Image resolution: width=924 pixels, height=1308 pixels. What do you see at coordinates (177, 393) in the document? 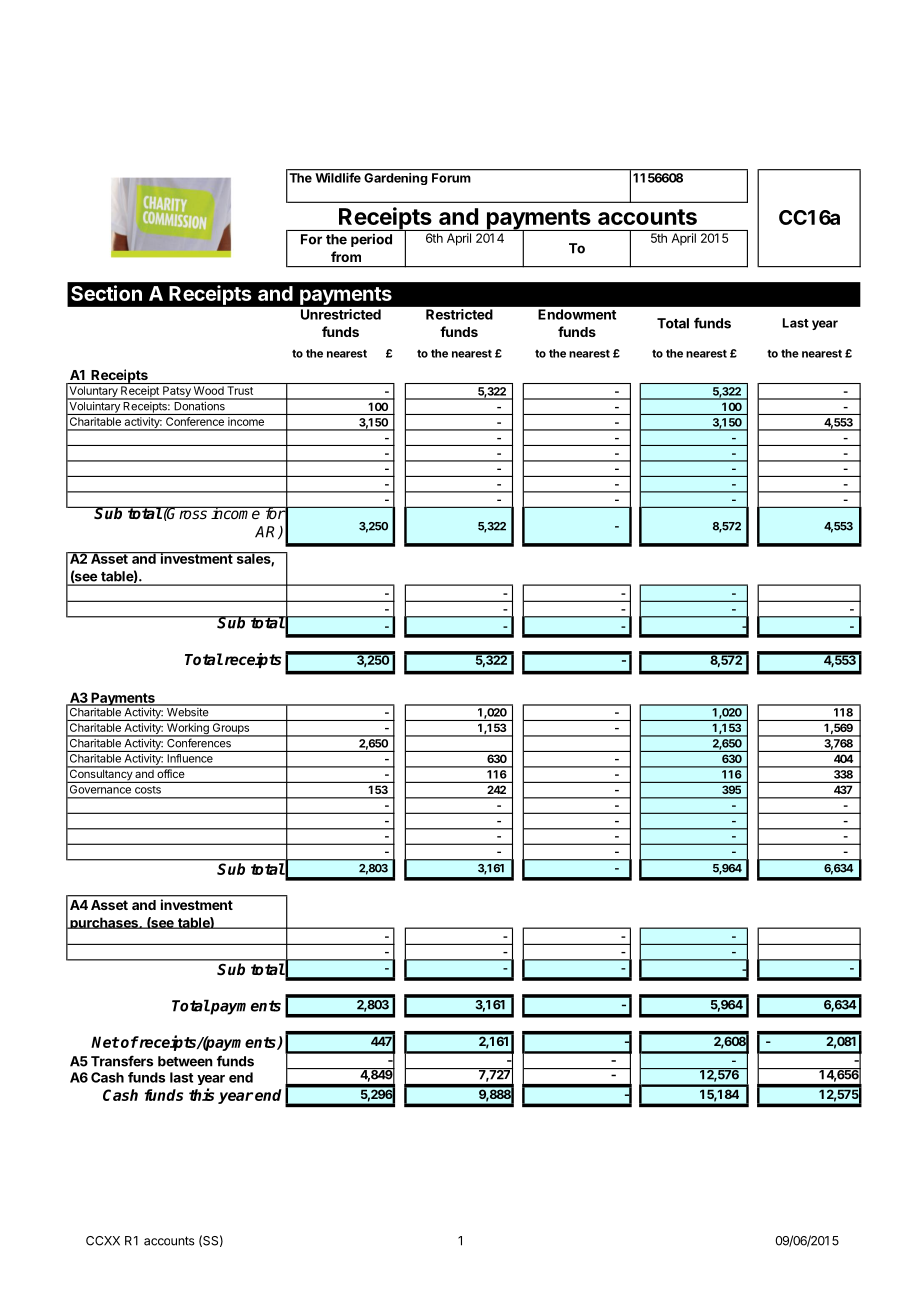
I see `Patsy` at bounding box center [177, 393].
